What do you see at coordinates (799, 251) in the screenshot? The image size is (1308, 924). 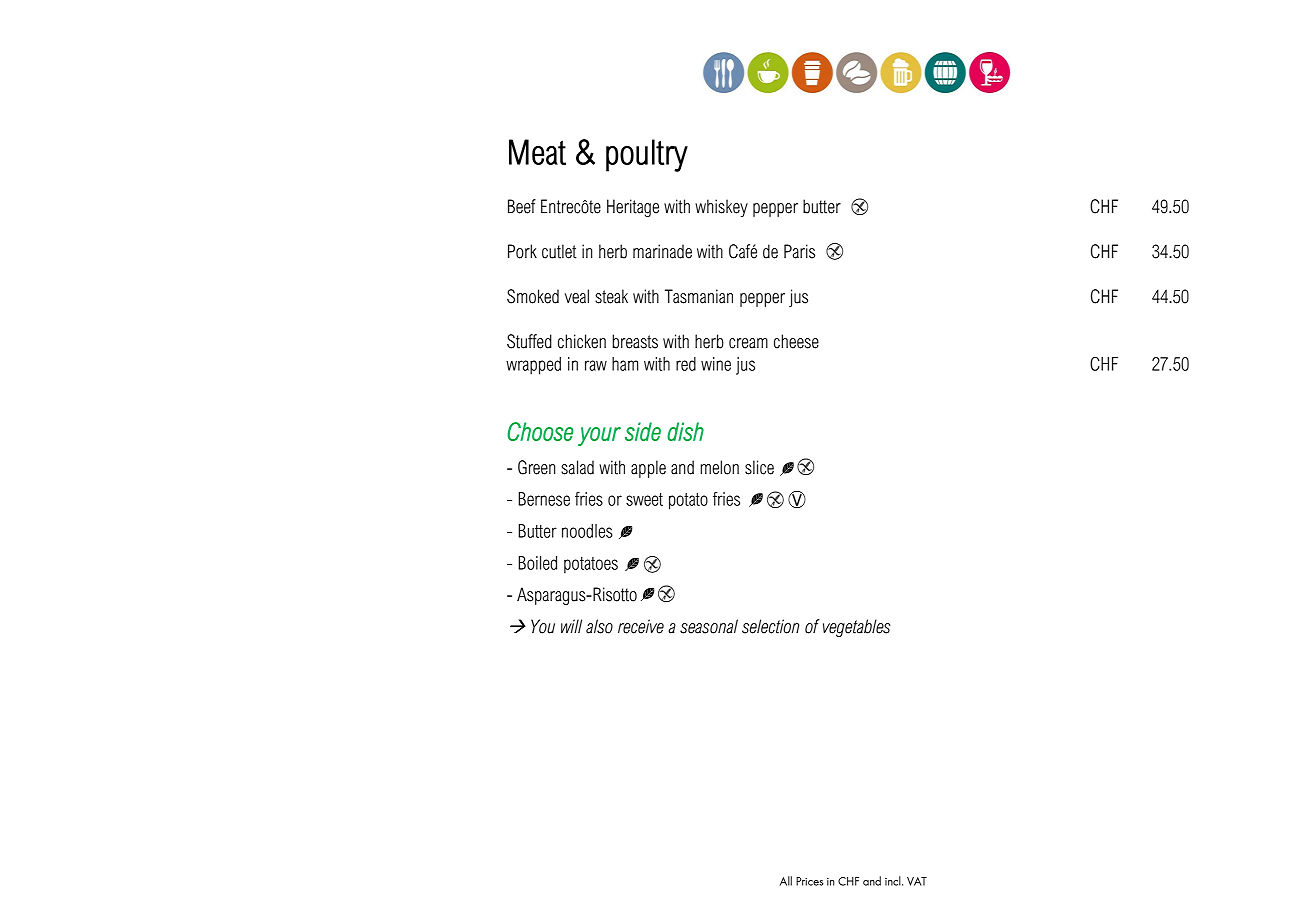 I see `Paris` at bounding box center [799, 251].
